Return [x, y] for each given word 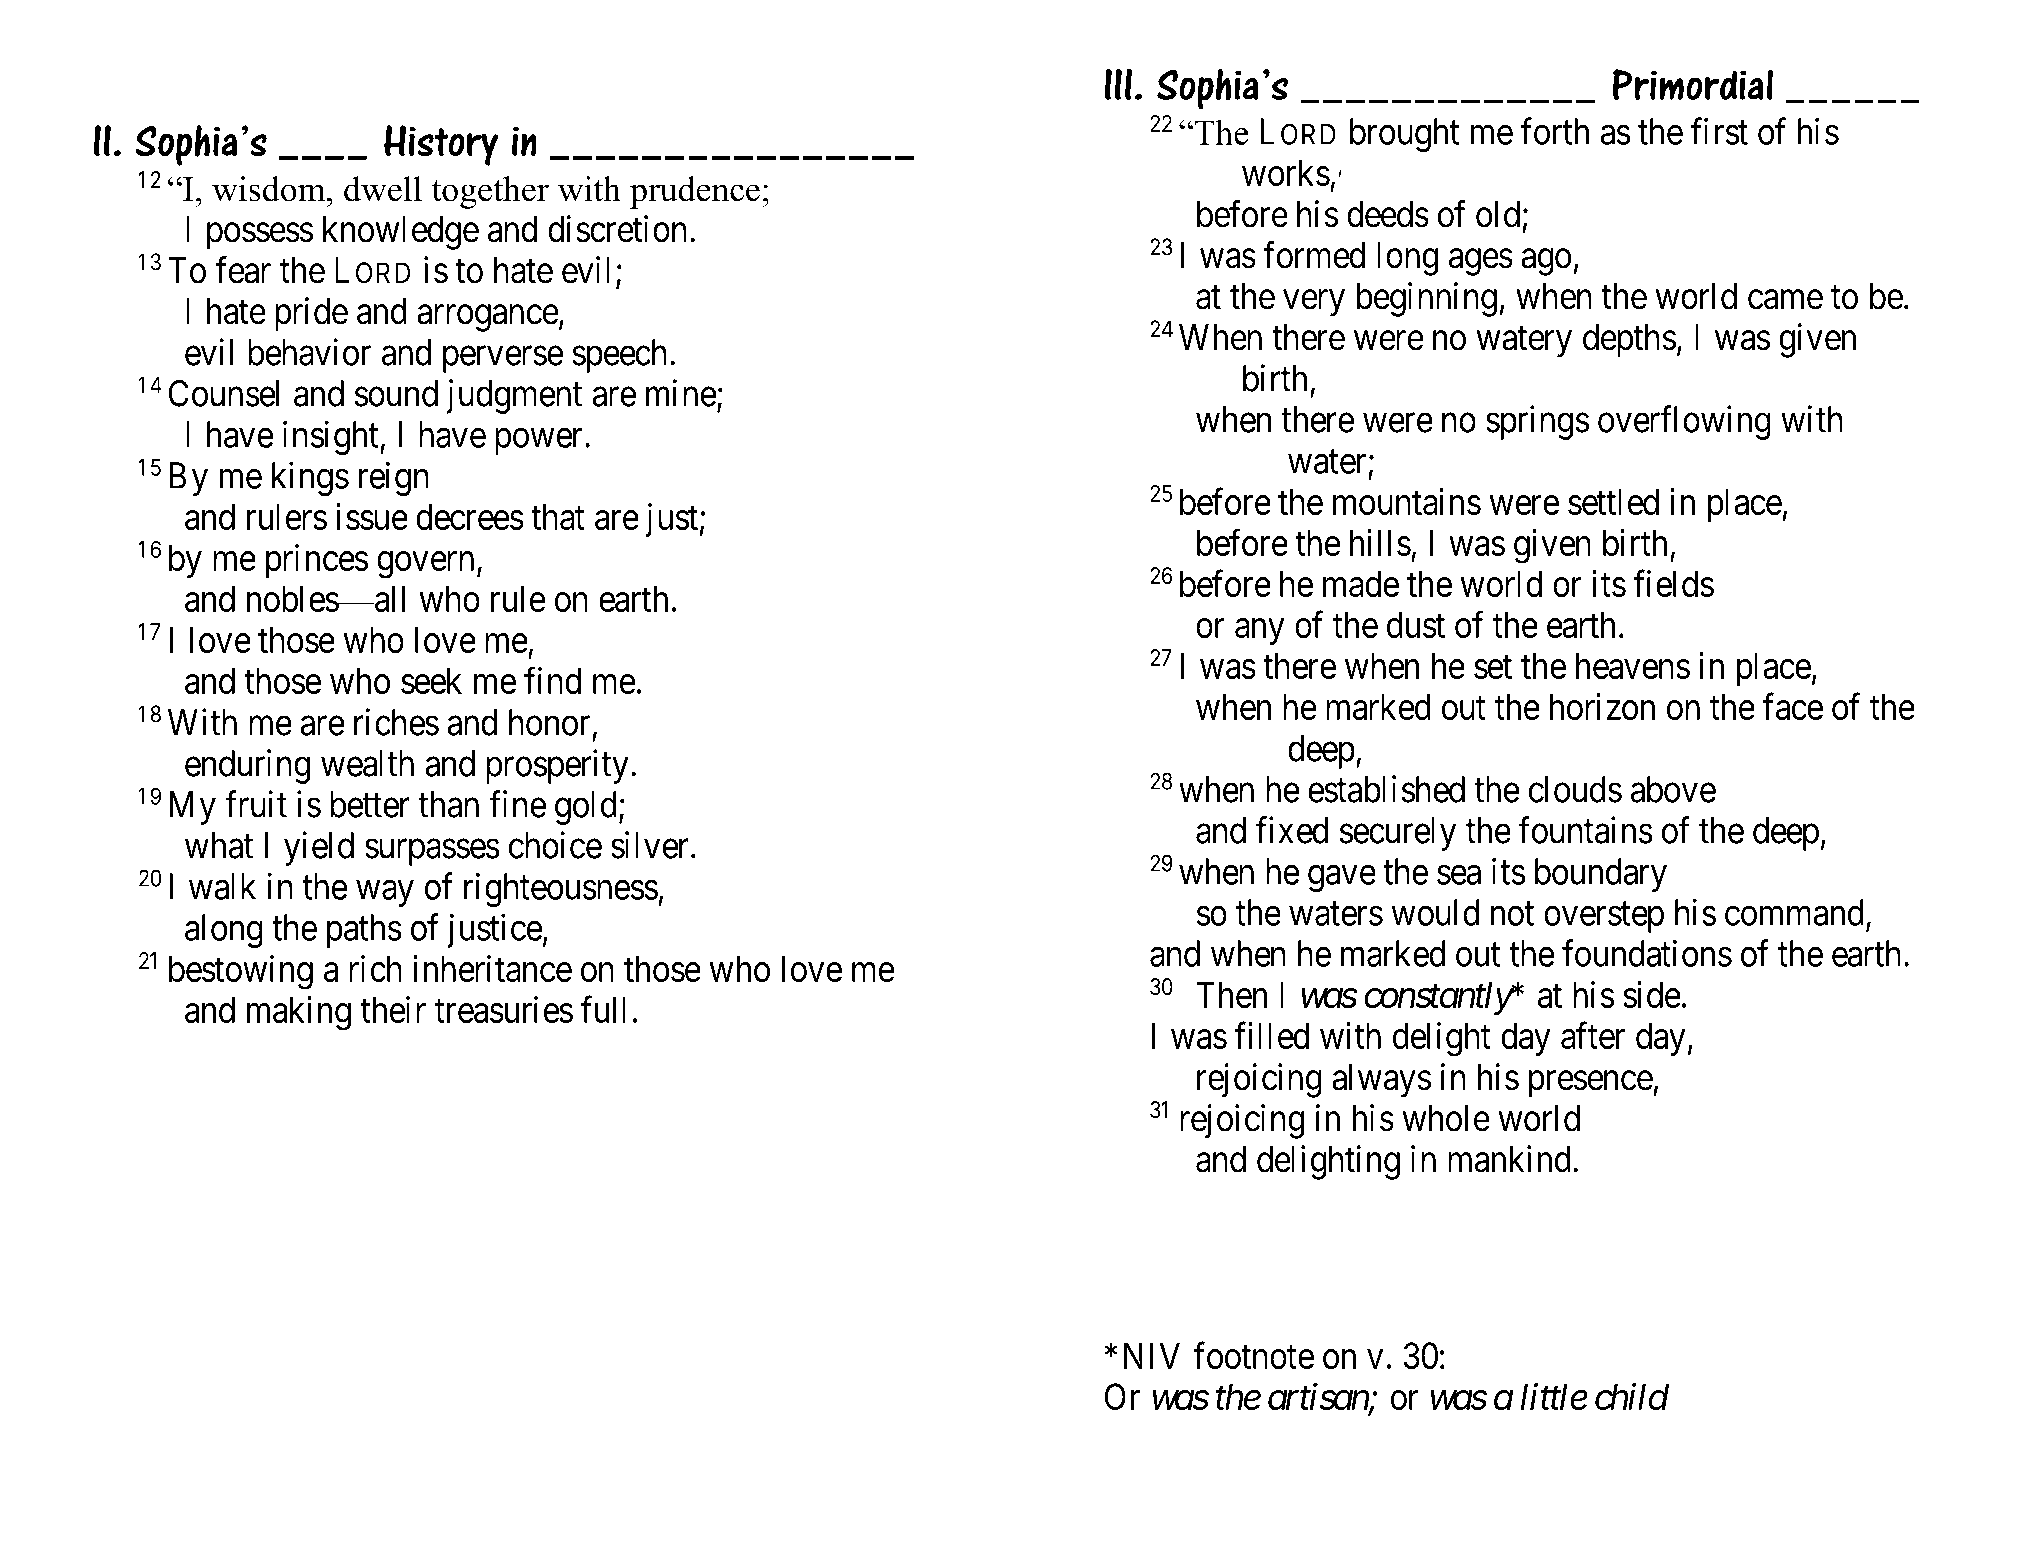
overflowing [1684, 422]
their [393, 1009]
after [1593, 1035]
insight [332, 438]
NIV [1152, 1355]
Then [1231, 994]
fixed [1292, 830]
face [1793, 706]
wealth [367, 763]
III [1118, 84]
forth [1555, 131]
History [441, 145]
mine [681, 393]
